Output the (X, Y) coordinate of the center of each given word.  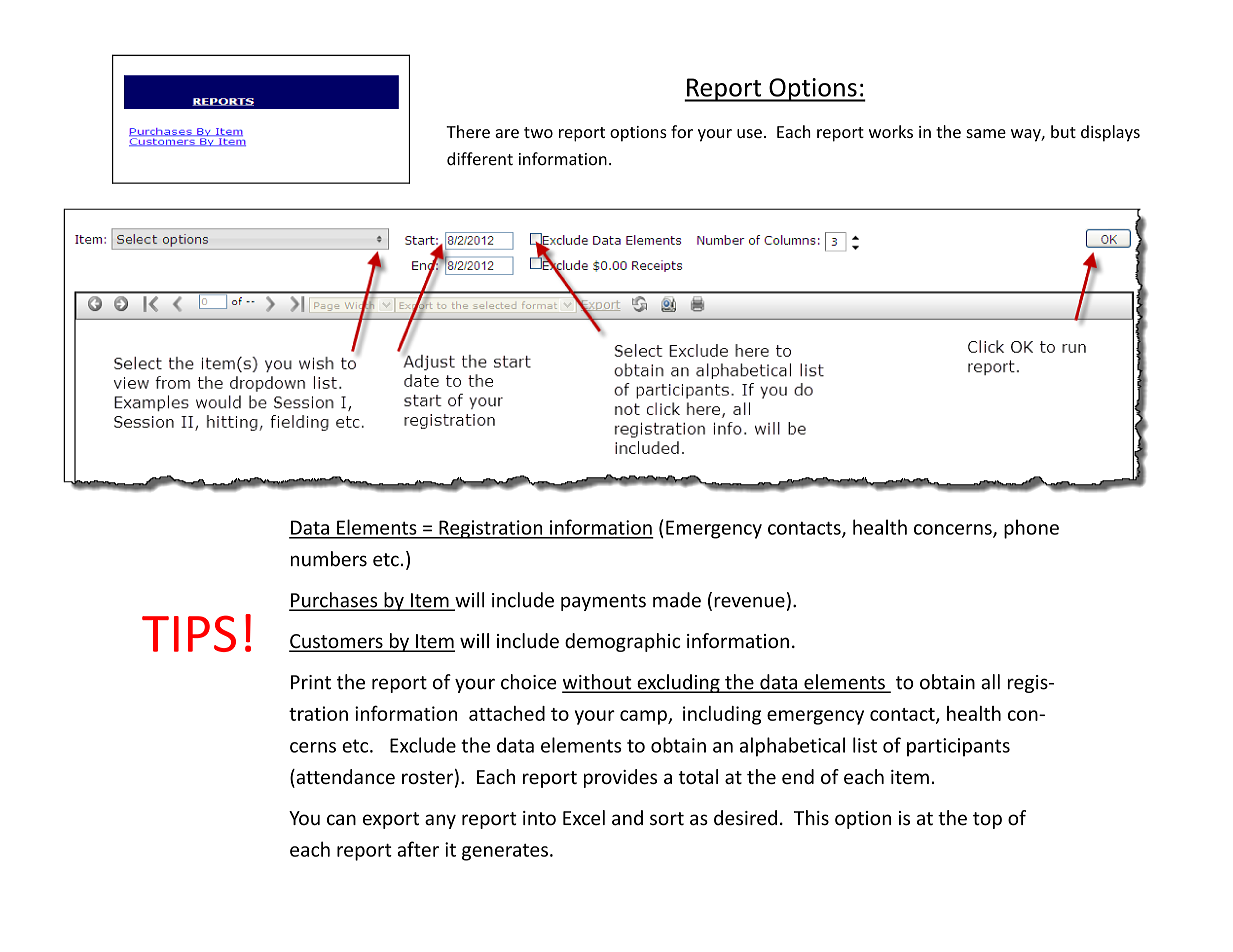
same (986, 133)
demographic (622, 642)
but (1063, 131)
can (341, 820)
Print (311, 682)
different (480, 159)
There (468, 131)
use (749, 133)
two (538, 132)
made (677, 600)
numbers (329, 559)
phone (1031, 529)
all (990, 682)
